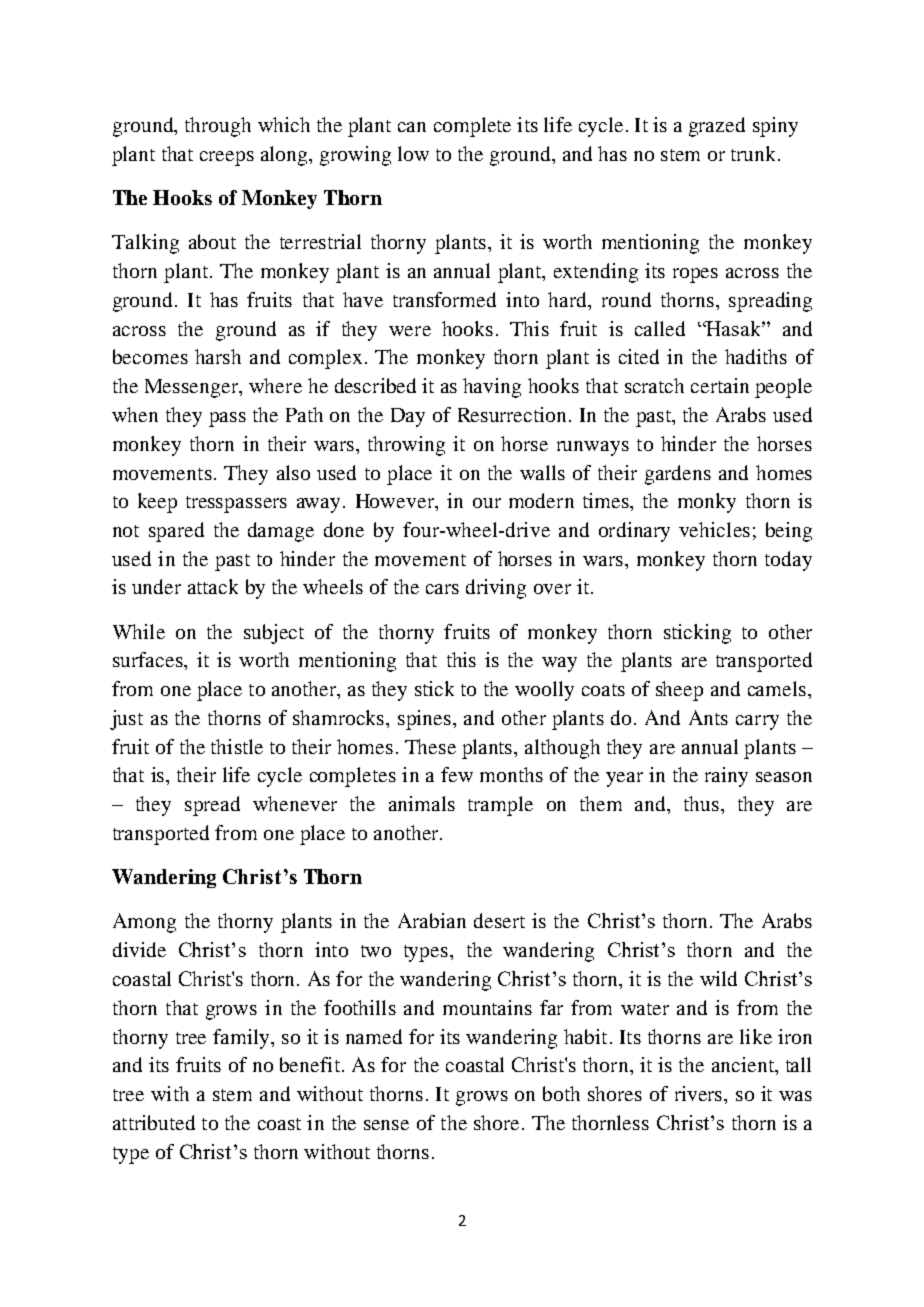  I want to click on few, so click(457, 774).
